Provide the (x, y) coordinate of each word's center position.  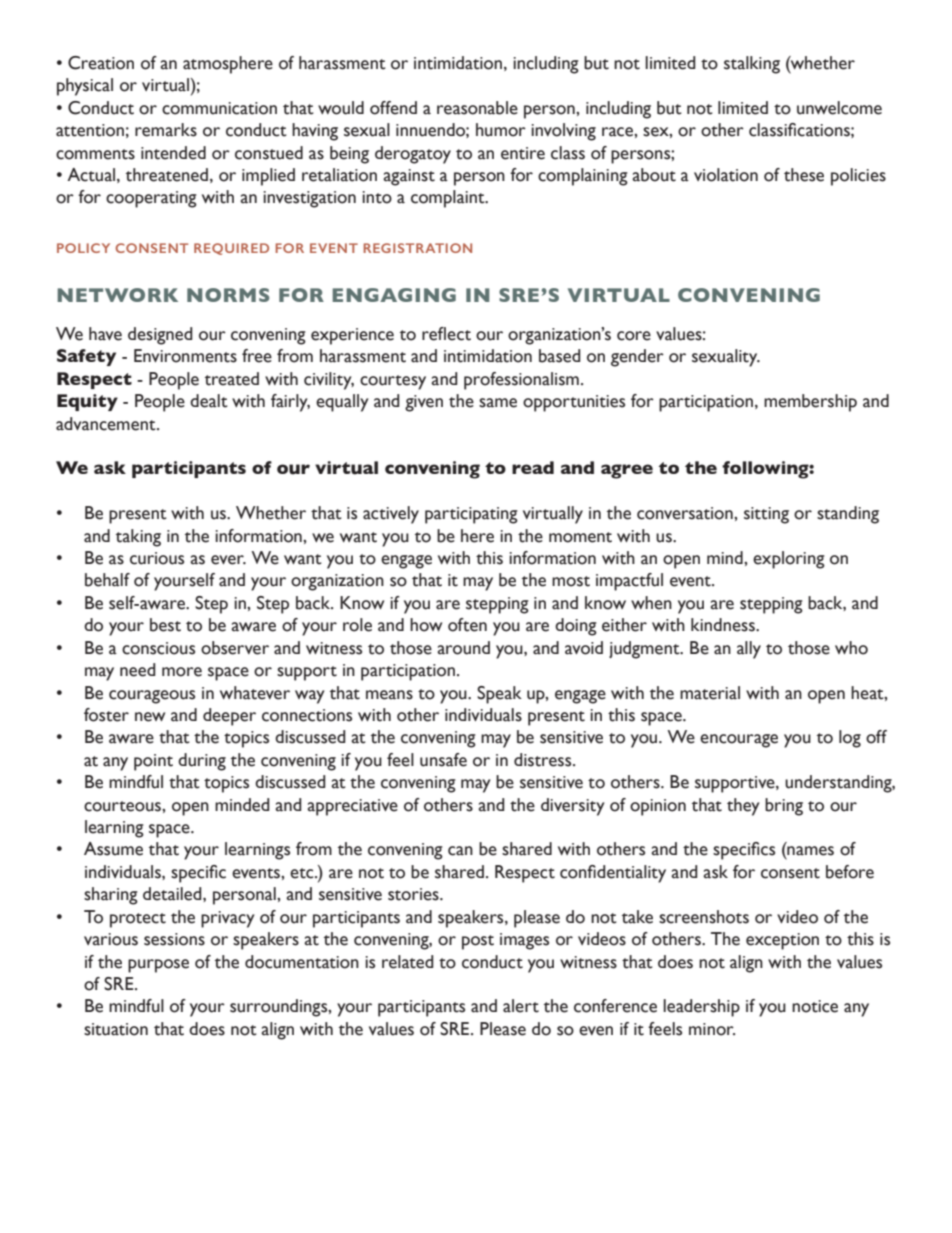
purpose (158, 966)
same (498, 403)
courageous (152, 697)
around (463, 648)
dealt (209, 401)
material (710, 693)
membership (810, 403)
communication (219, 108)
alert (521, 1006)
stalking (752, 65)
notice (815, 1006)
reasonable (477, 108)
